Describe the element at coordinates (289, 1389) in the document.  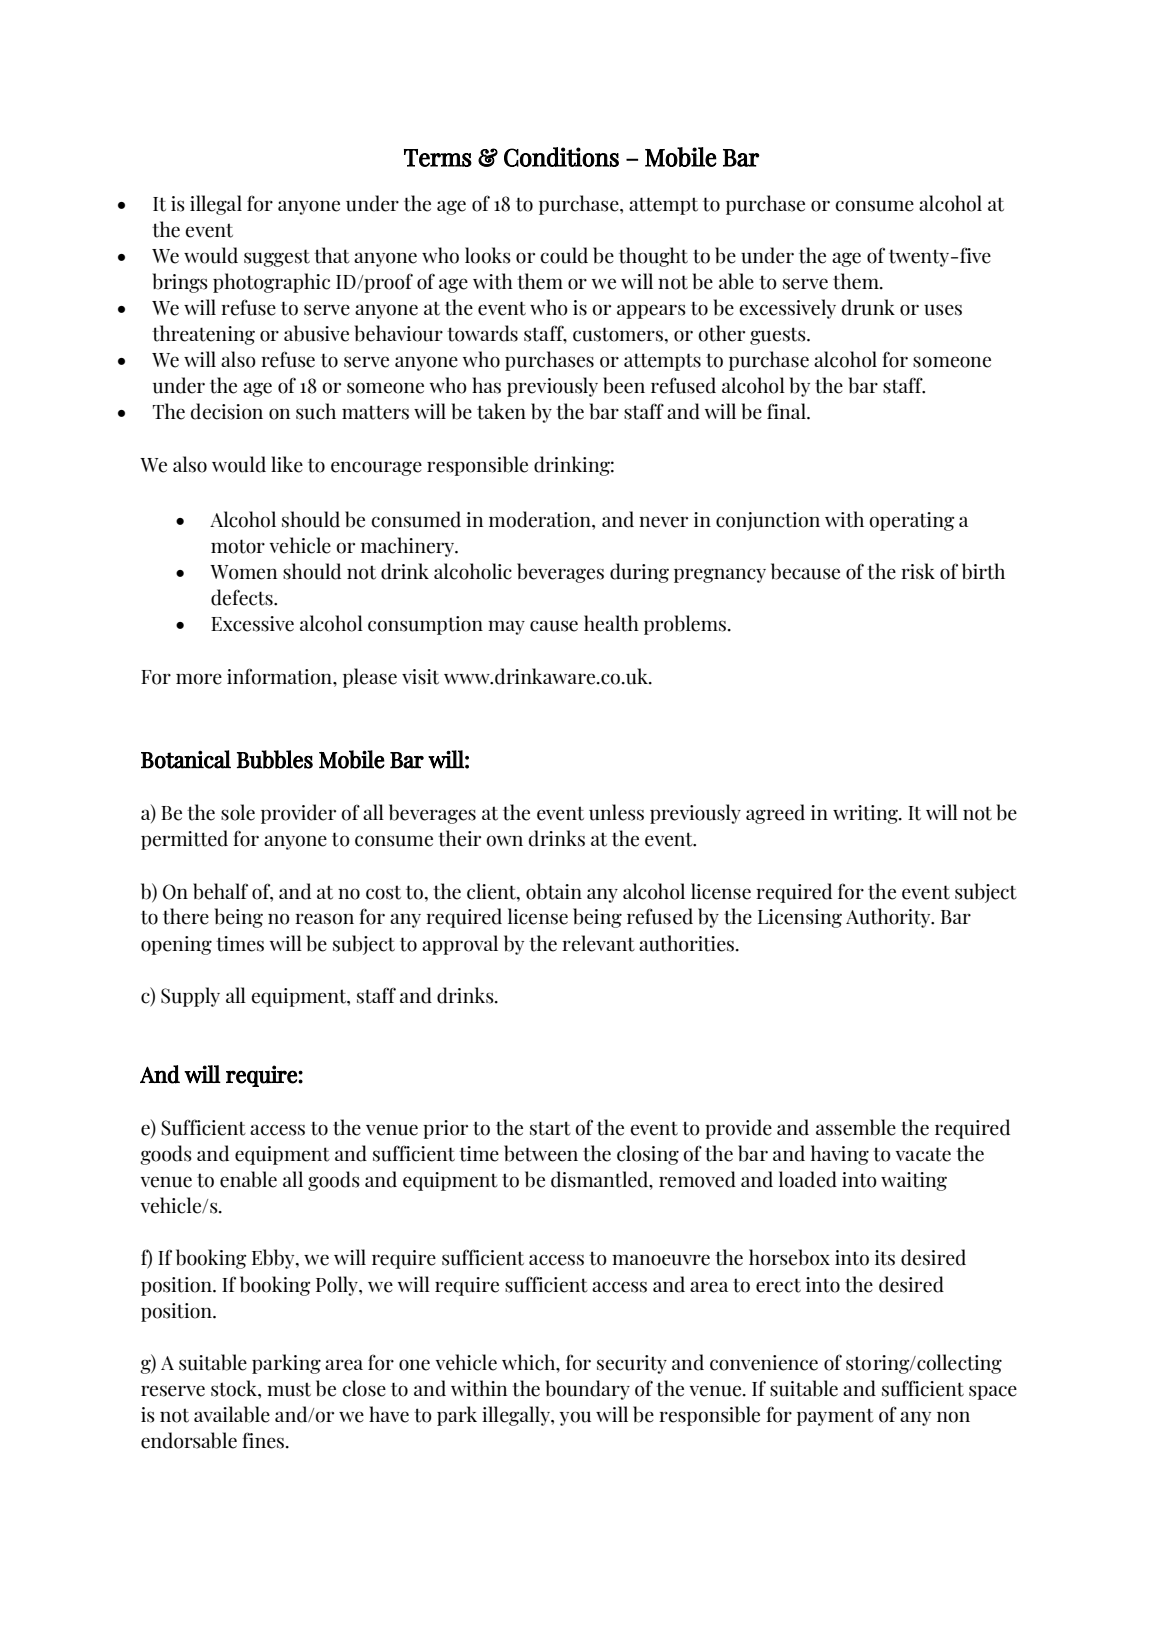
I see `must` at that location.
